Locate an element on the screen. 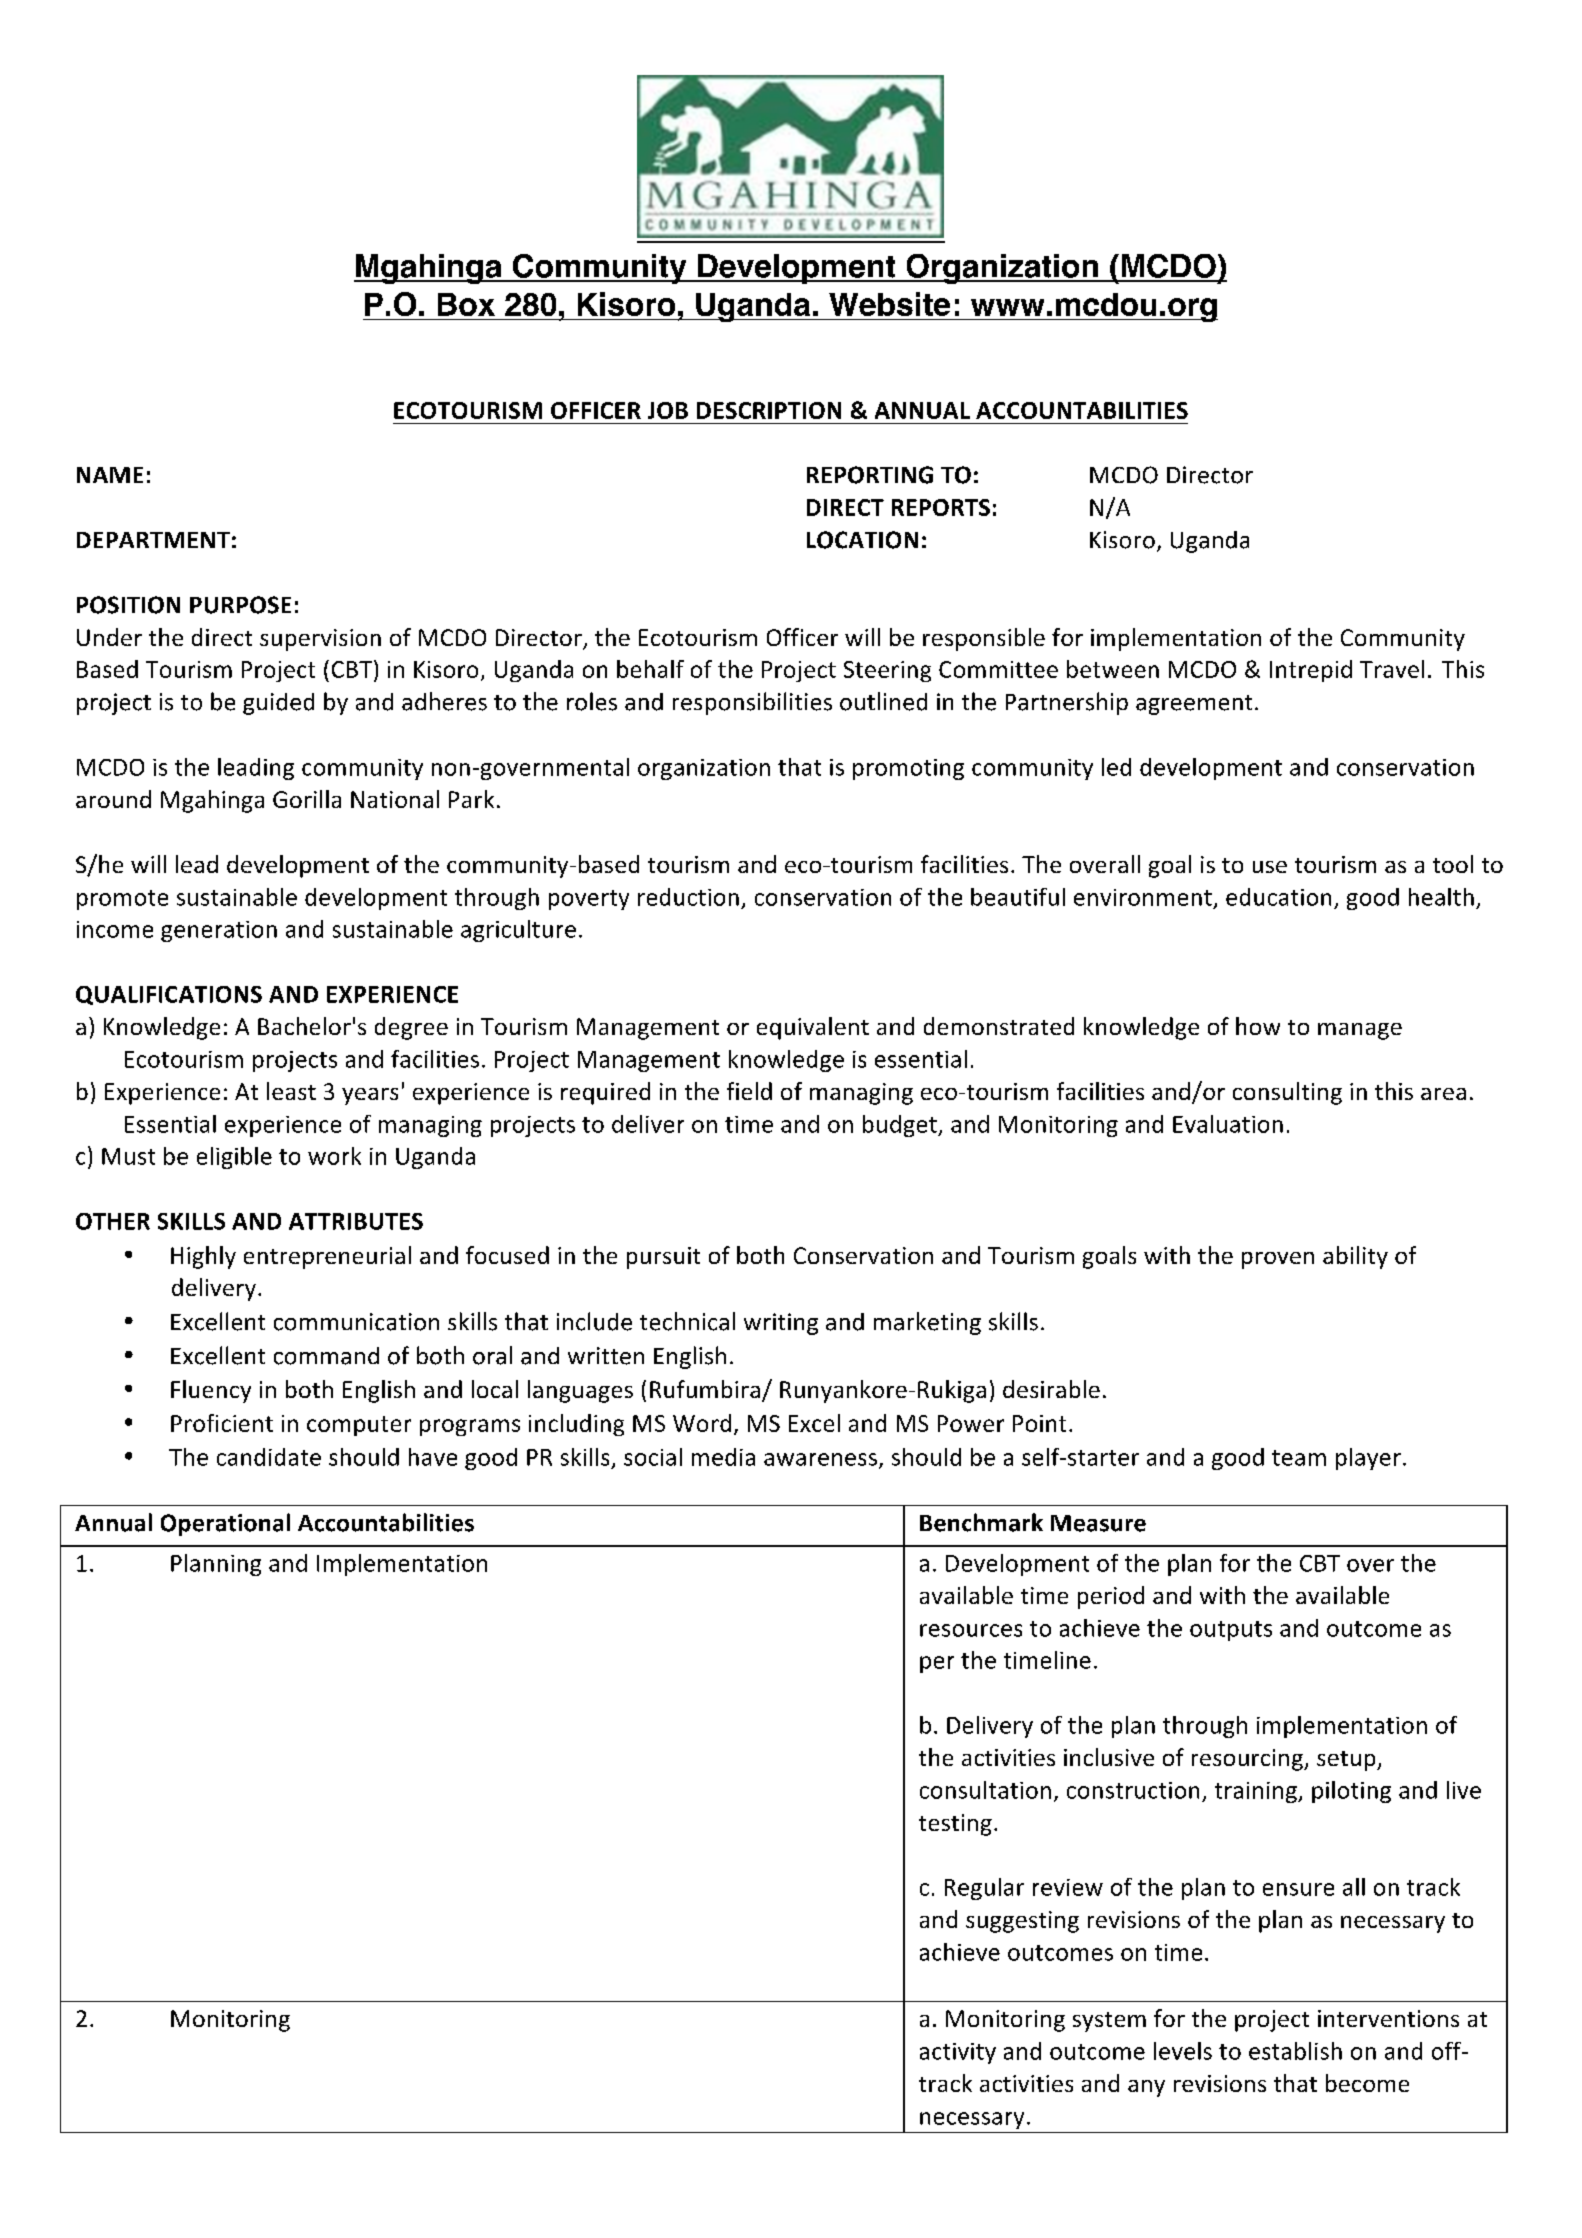 This screenshot has height=2238, width=1582. suggesting is located at coordinates (1022, 1922).
